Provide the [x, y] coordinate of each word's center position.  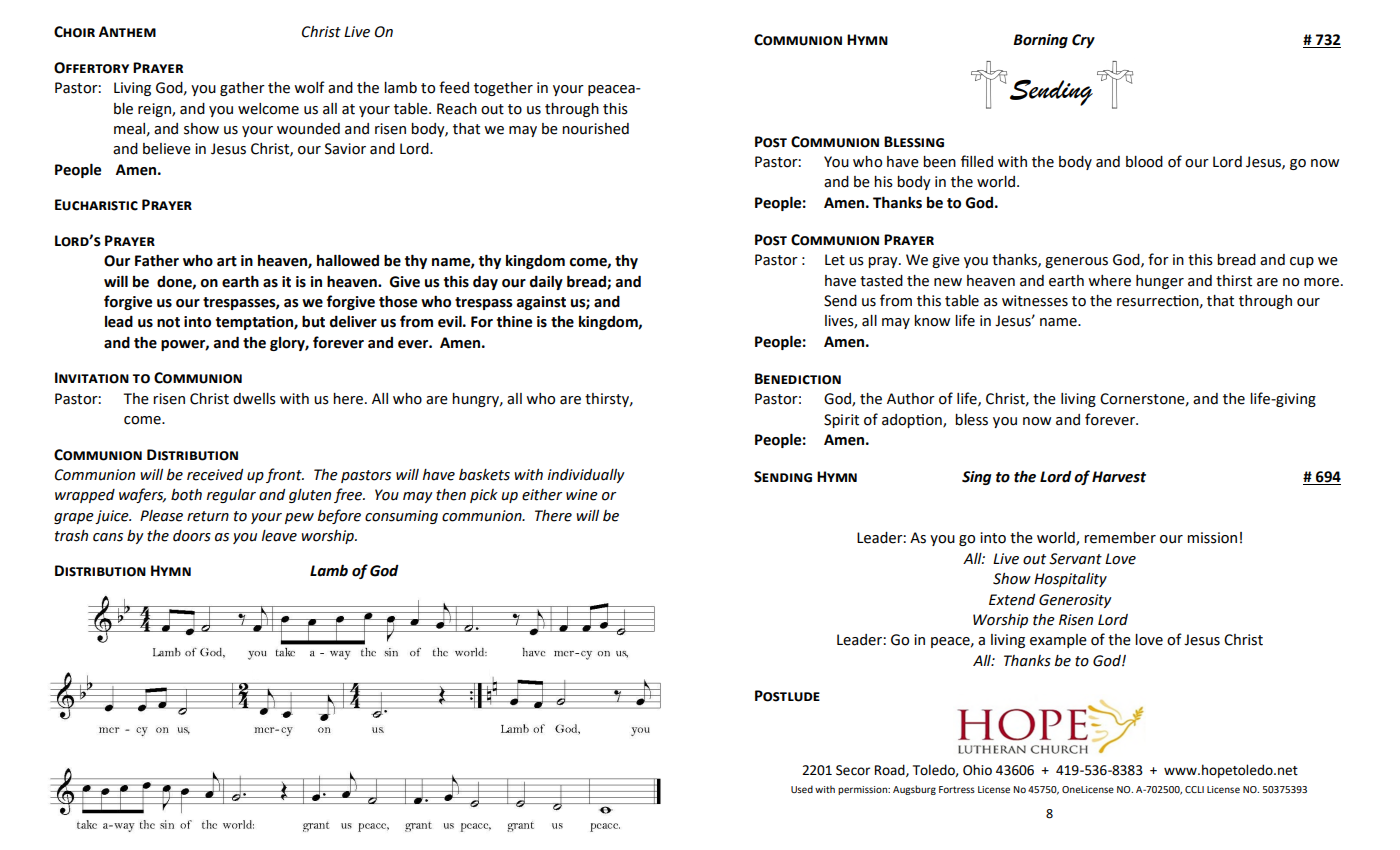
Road [891, 770]
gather [242, 89]
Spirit [841, 421]
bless [971, 420]
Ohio [977, 770]
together [503, 89]
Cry [1083, 41]
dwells [254, 399]
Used [802, 789]
